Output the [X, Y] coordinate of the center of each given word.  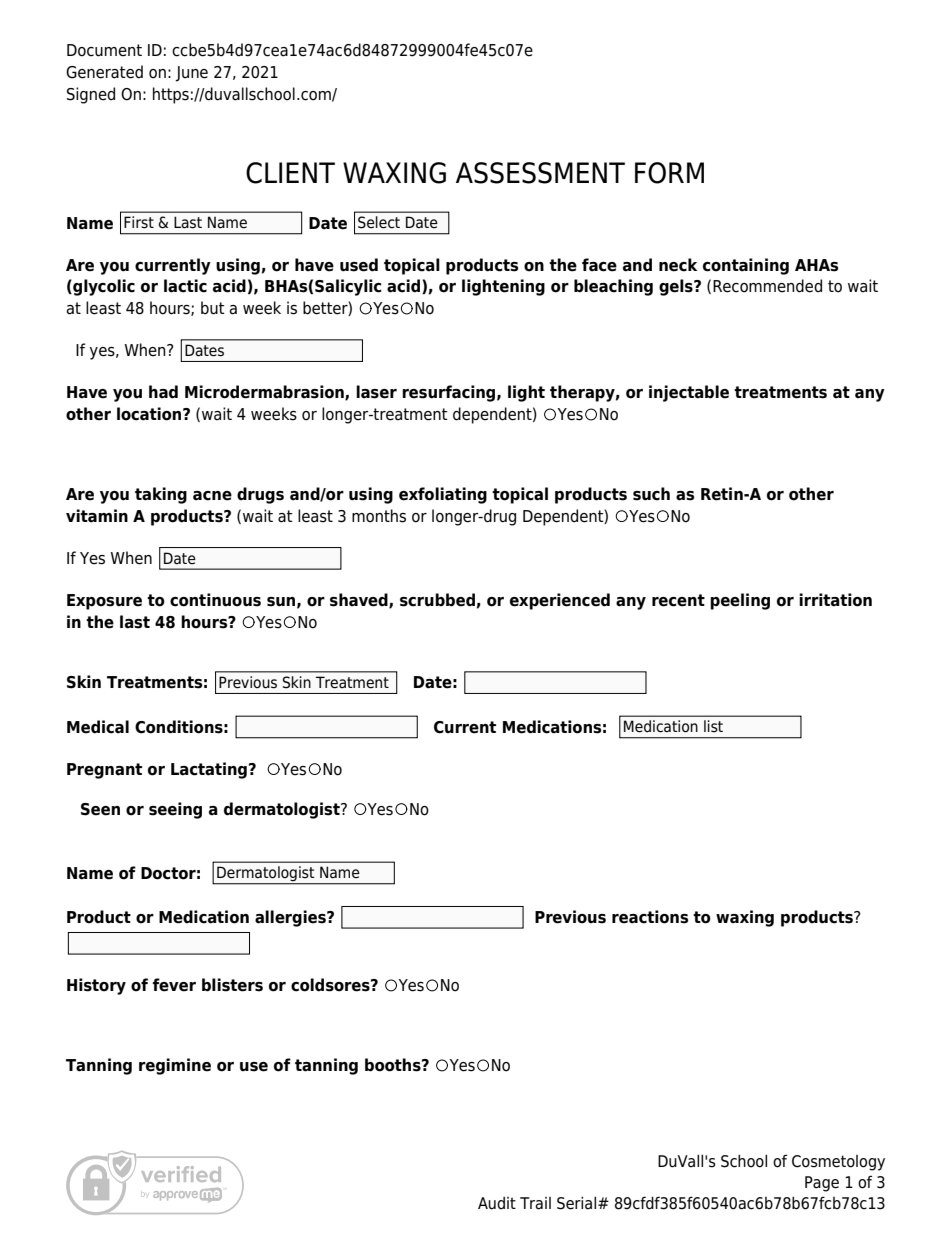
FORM [669, 173]
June [191, 74]
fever [174, 985]
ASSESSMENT [540, 173]
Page [822, 1184]
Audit [497, 1203]
